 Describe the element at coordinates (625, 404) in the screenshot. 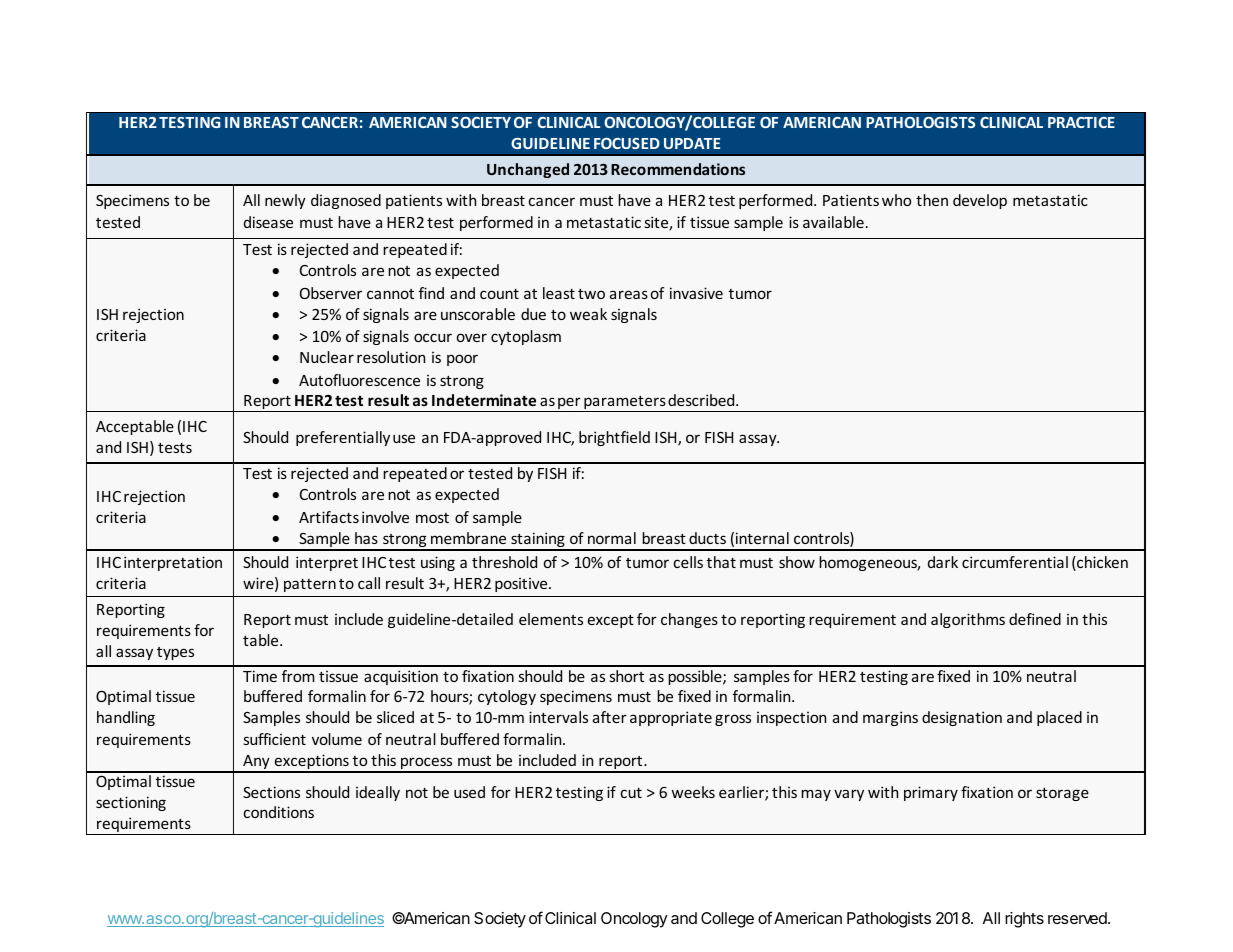

I see `parameters` at that location.
